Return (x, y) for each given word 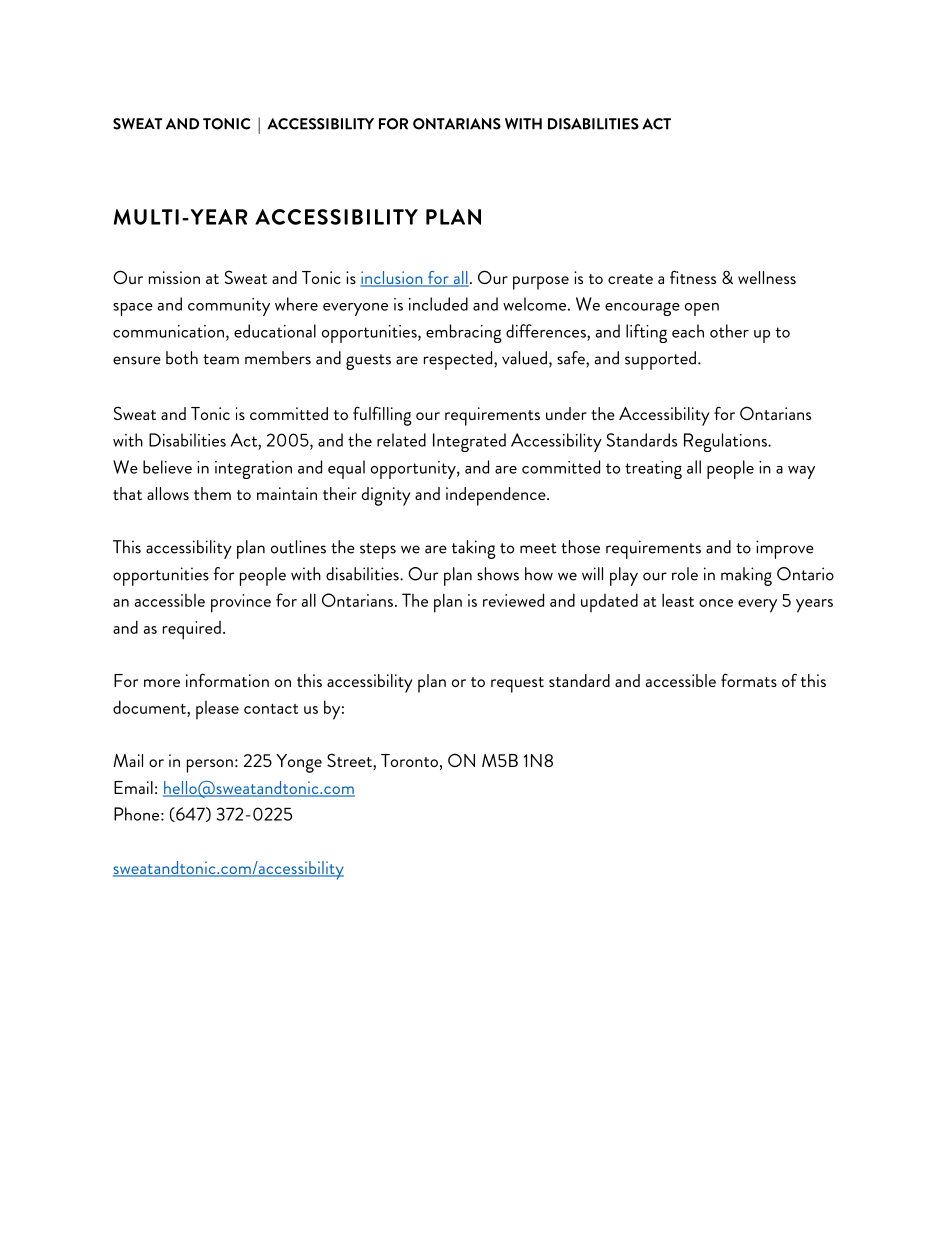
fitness (693, 277)
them (212, 493)
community (229, 307)
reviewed (513, 600)
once (716, 603)
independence (497, 496)
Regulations (726, 442)
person (210, 766)
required (192, 630)
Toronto (409, 760)
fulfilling (382, 416)
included (438, 304)
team (221, 359)
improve (785, 549)
